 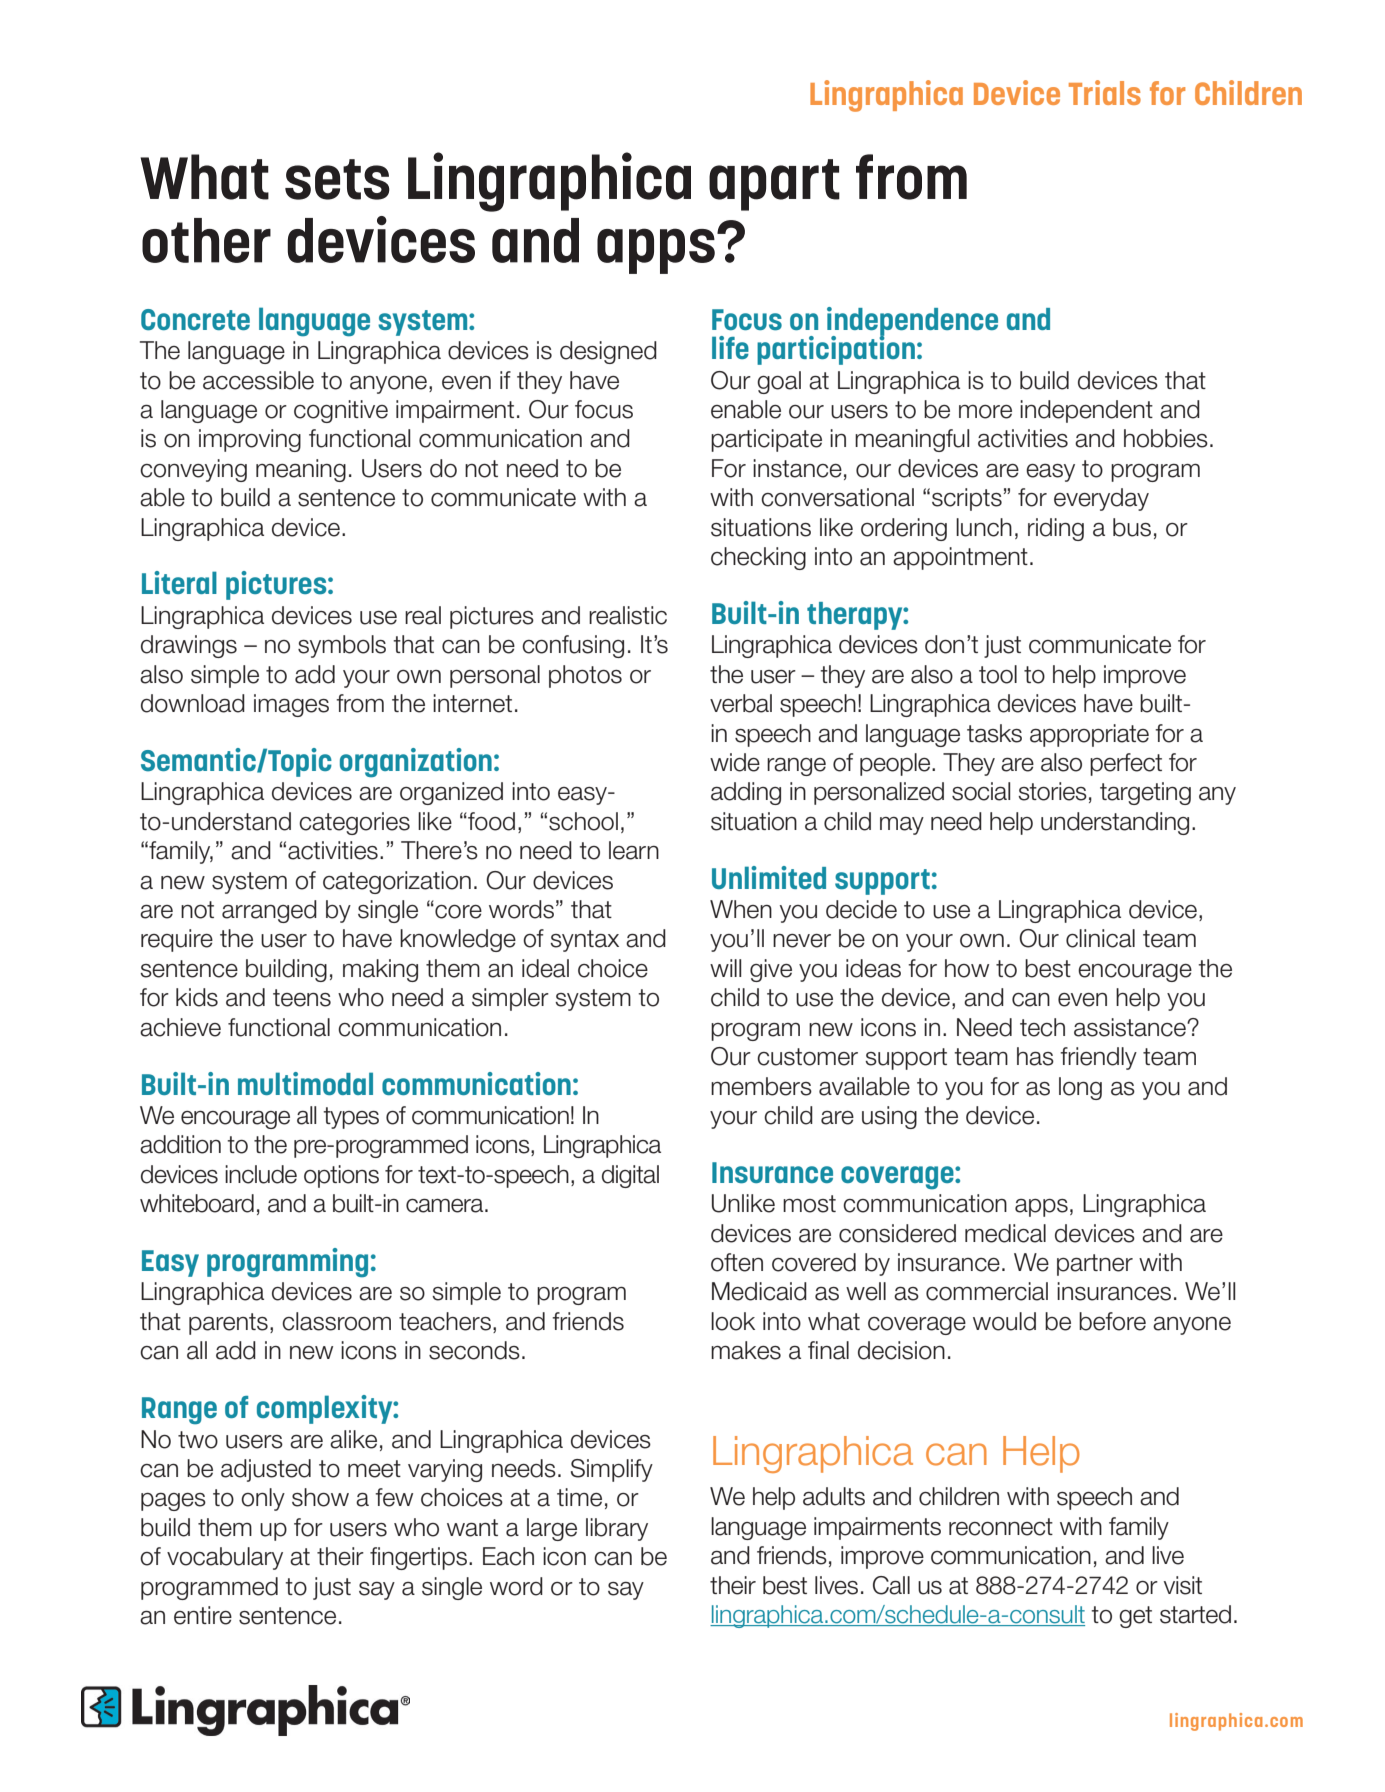 What do you see at coordinates (225, 1558) in the page?
I see `vocabulary` at bounding box center [225, 1558].
